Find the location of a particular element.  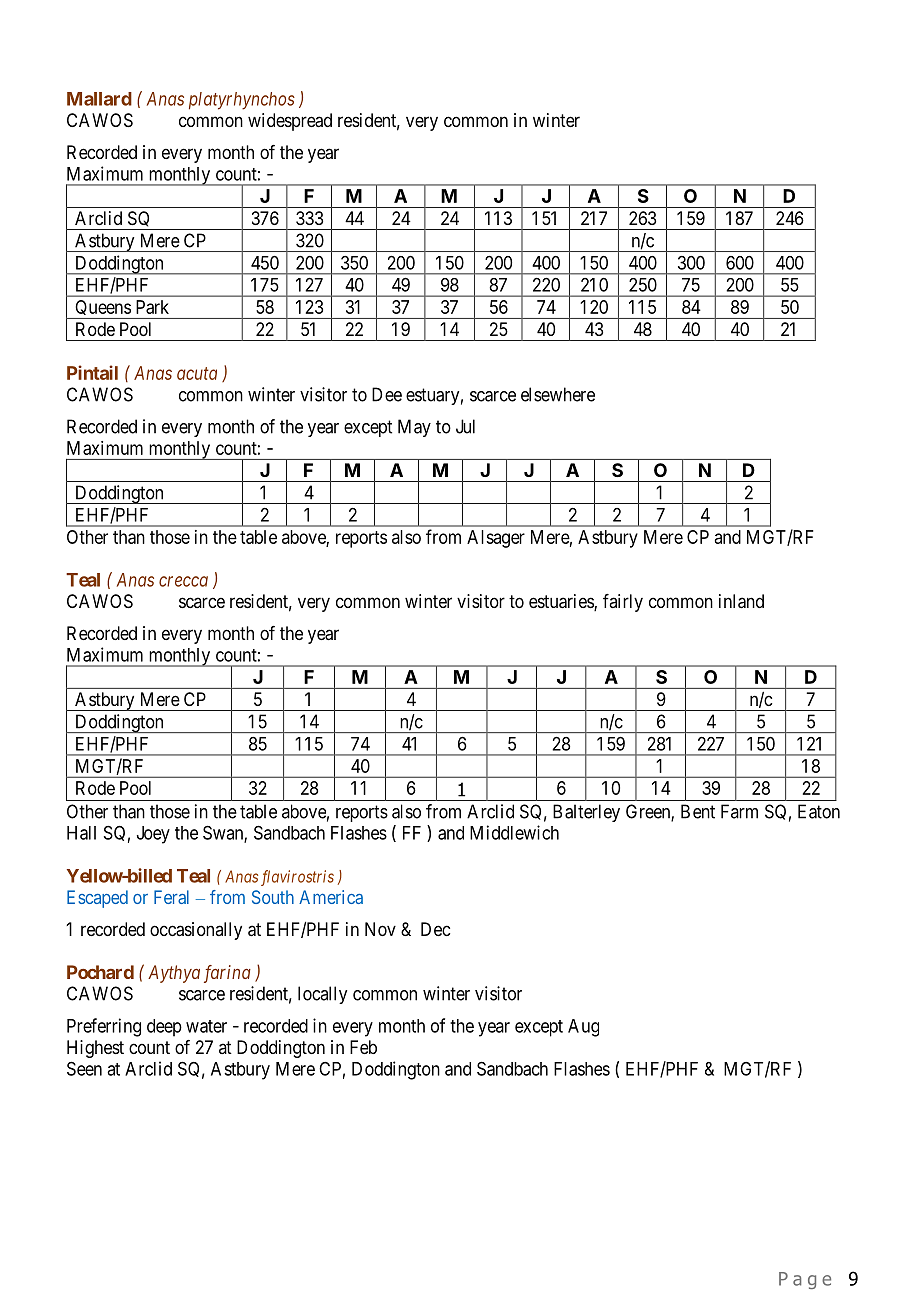

May is located at coordinates (414, 428).
